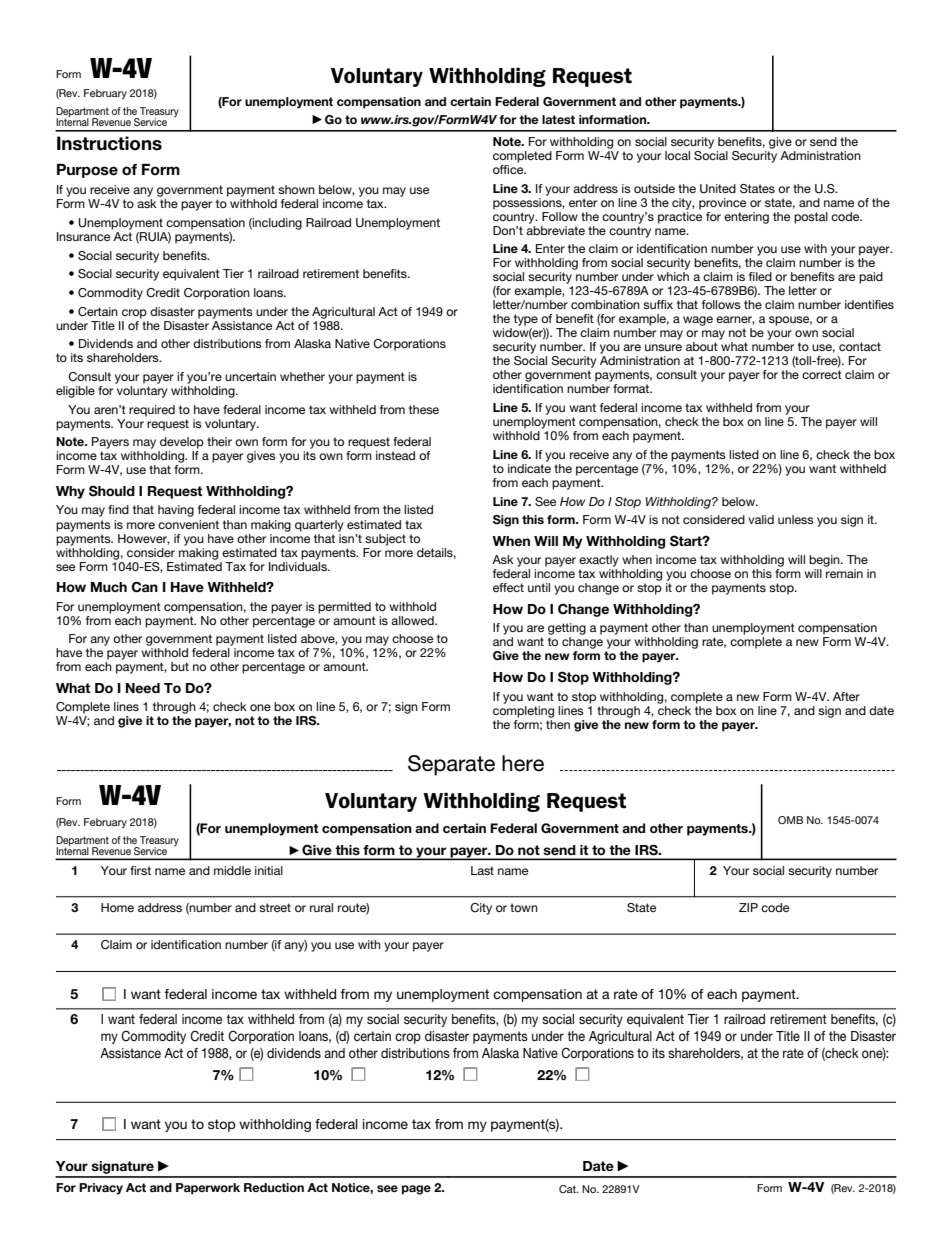 The width and height of the screenshot is (952, 1233). Describe the element at coordinates (482, 870) in the screenshot. I see `Last` at that location.
